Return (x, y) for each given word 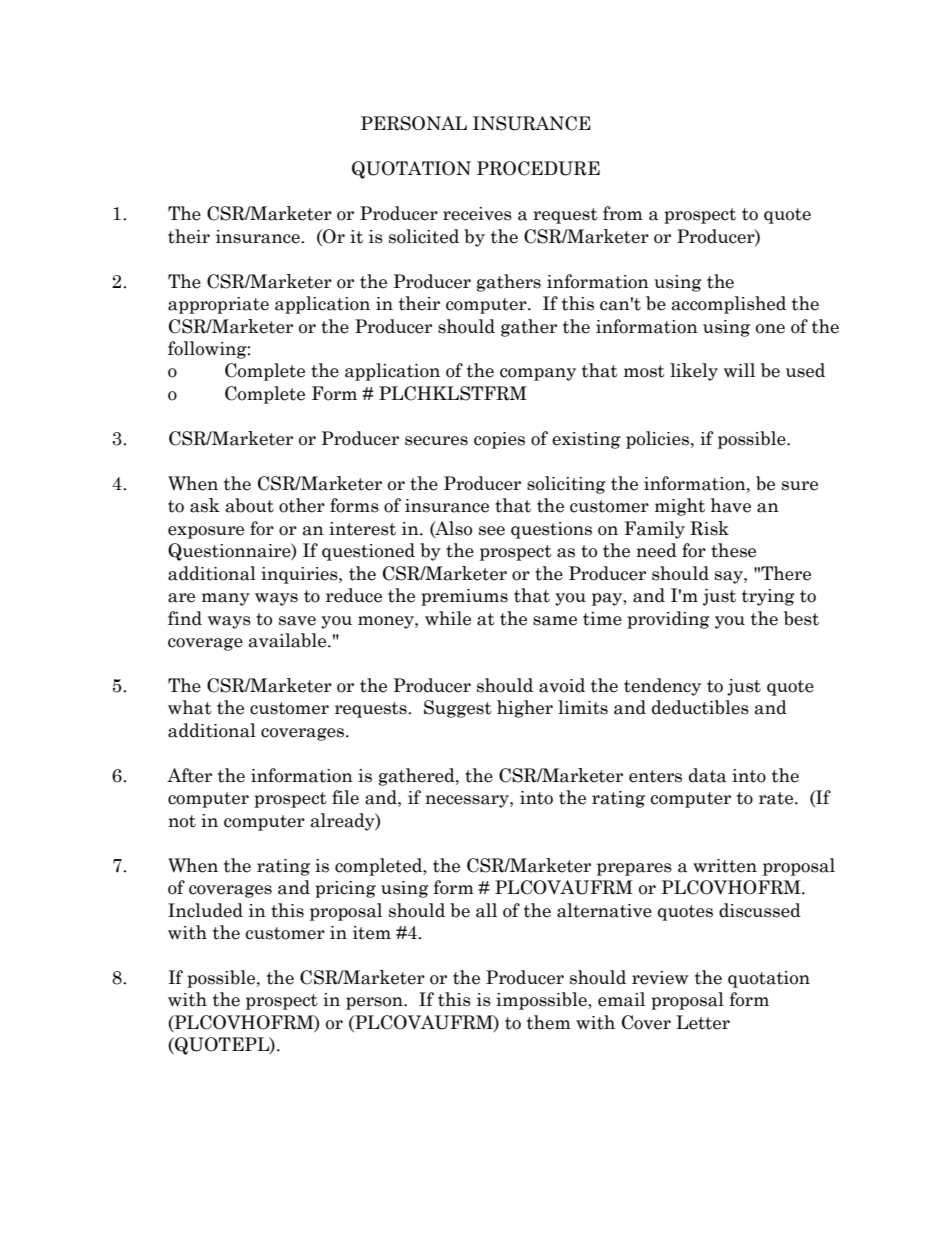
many (226, 599)
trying (768, 597)
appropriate (218, 305)
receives (477, 214)
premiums (464, 597)
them (549, 1022)
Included (205, 910)
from (623, 213)
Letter (703, 1022)
